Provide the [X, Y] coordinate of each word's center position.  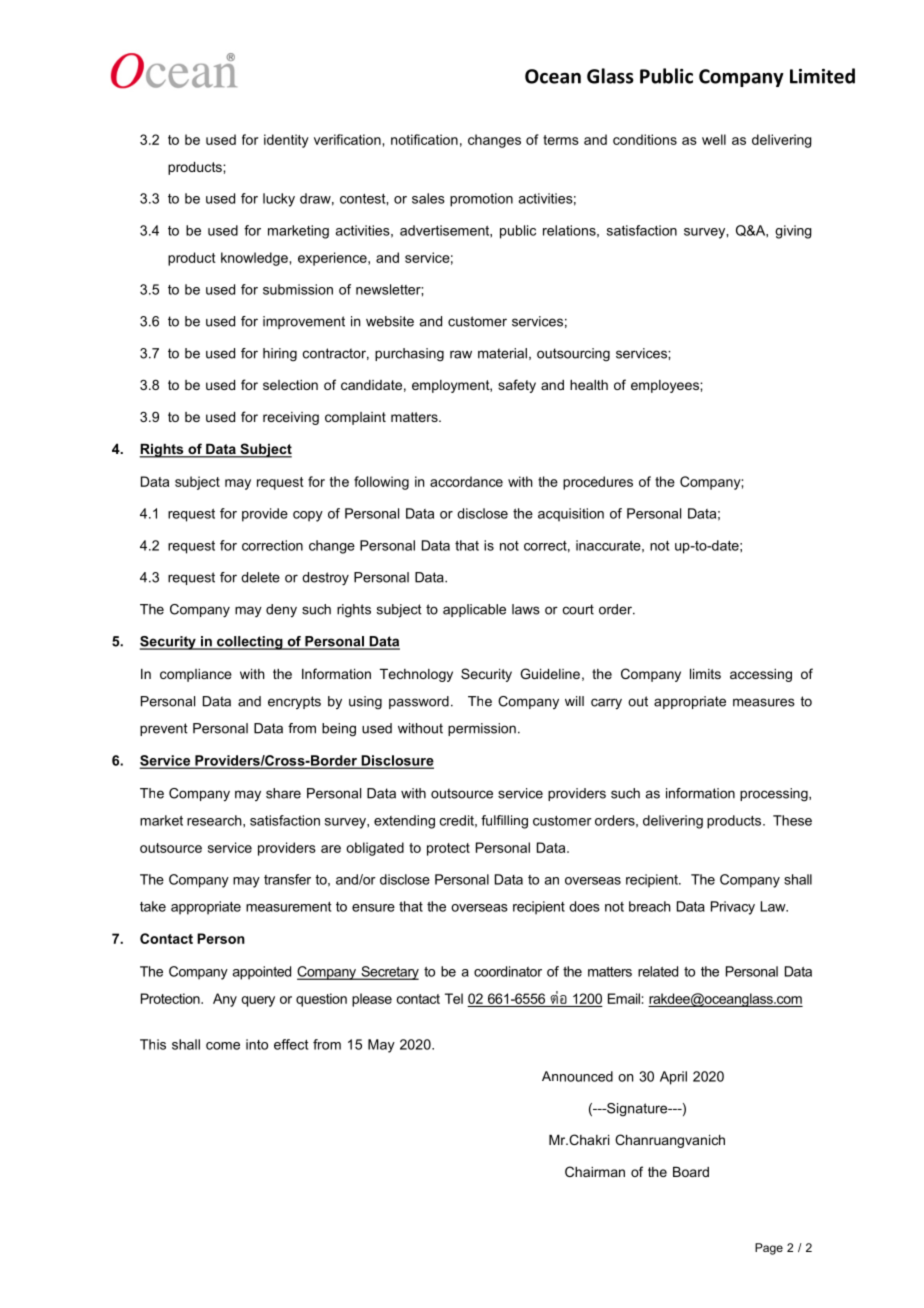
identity [286, 141]
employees [666, 386]
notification [424, 139]
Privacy [733, 908]
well [714, 139]
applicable [474, 610]
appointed [262, 973]
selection [290, 385]
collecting [250, 643]
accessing [761, 675]
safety [517, 386]
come [223, 1046]
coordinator [508, 971]
